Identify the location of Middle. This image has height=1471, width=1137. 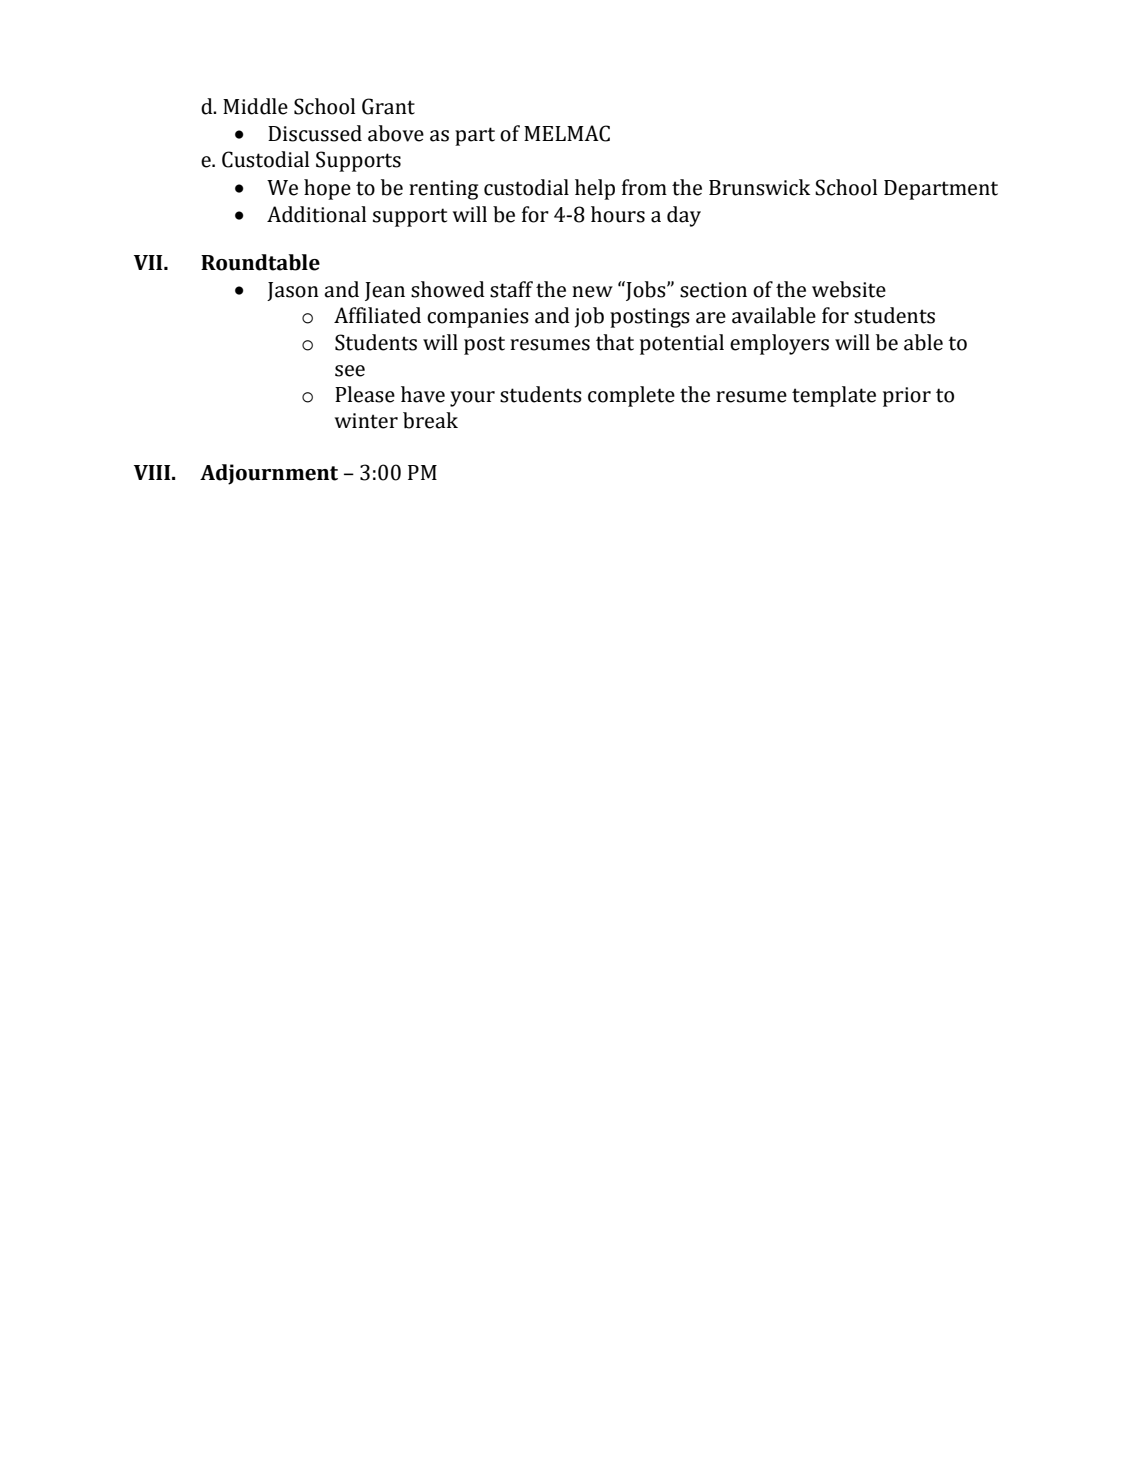
(255, 106).
